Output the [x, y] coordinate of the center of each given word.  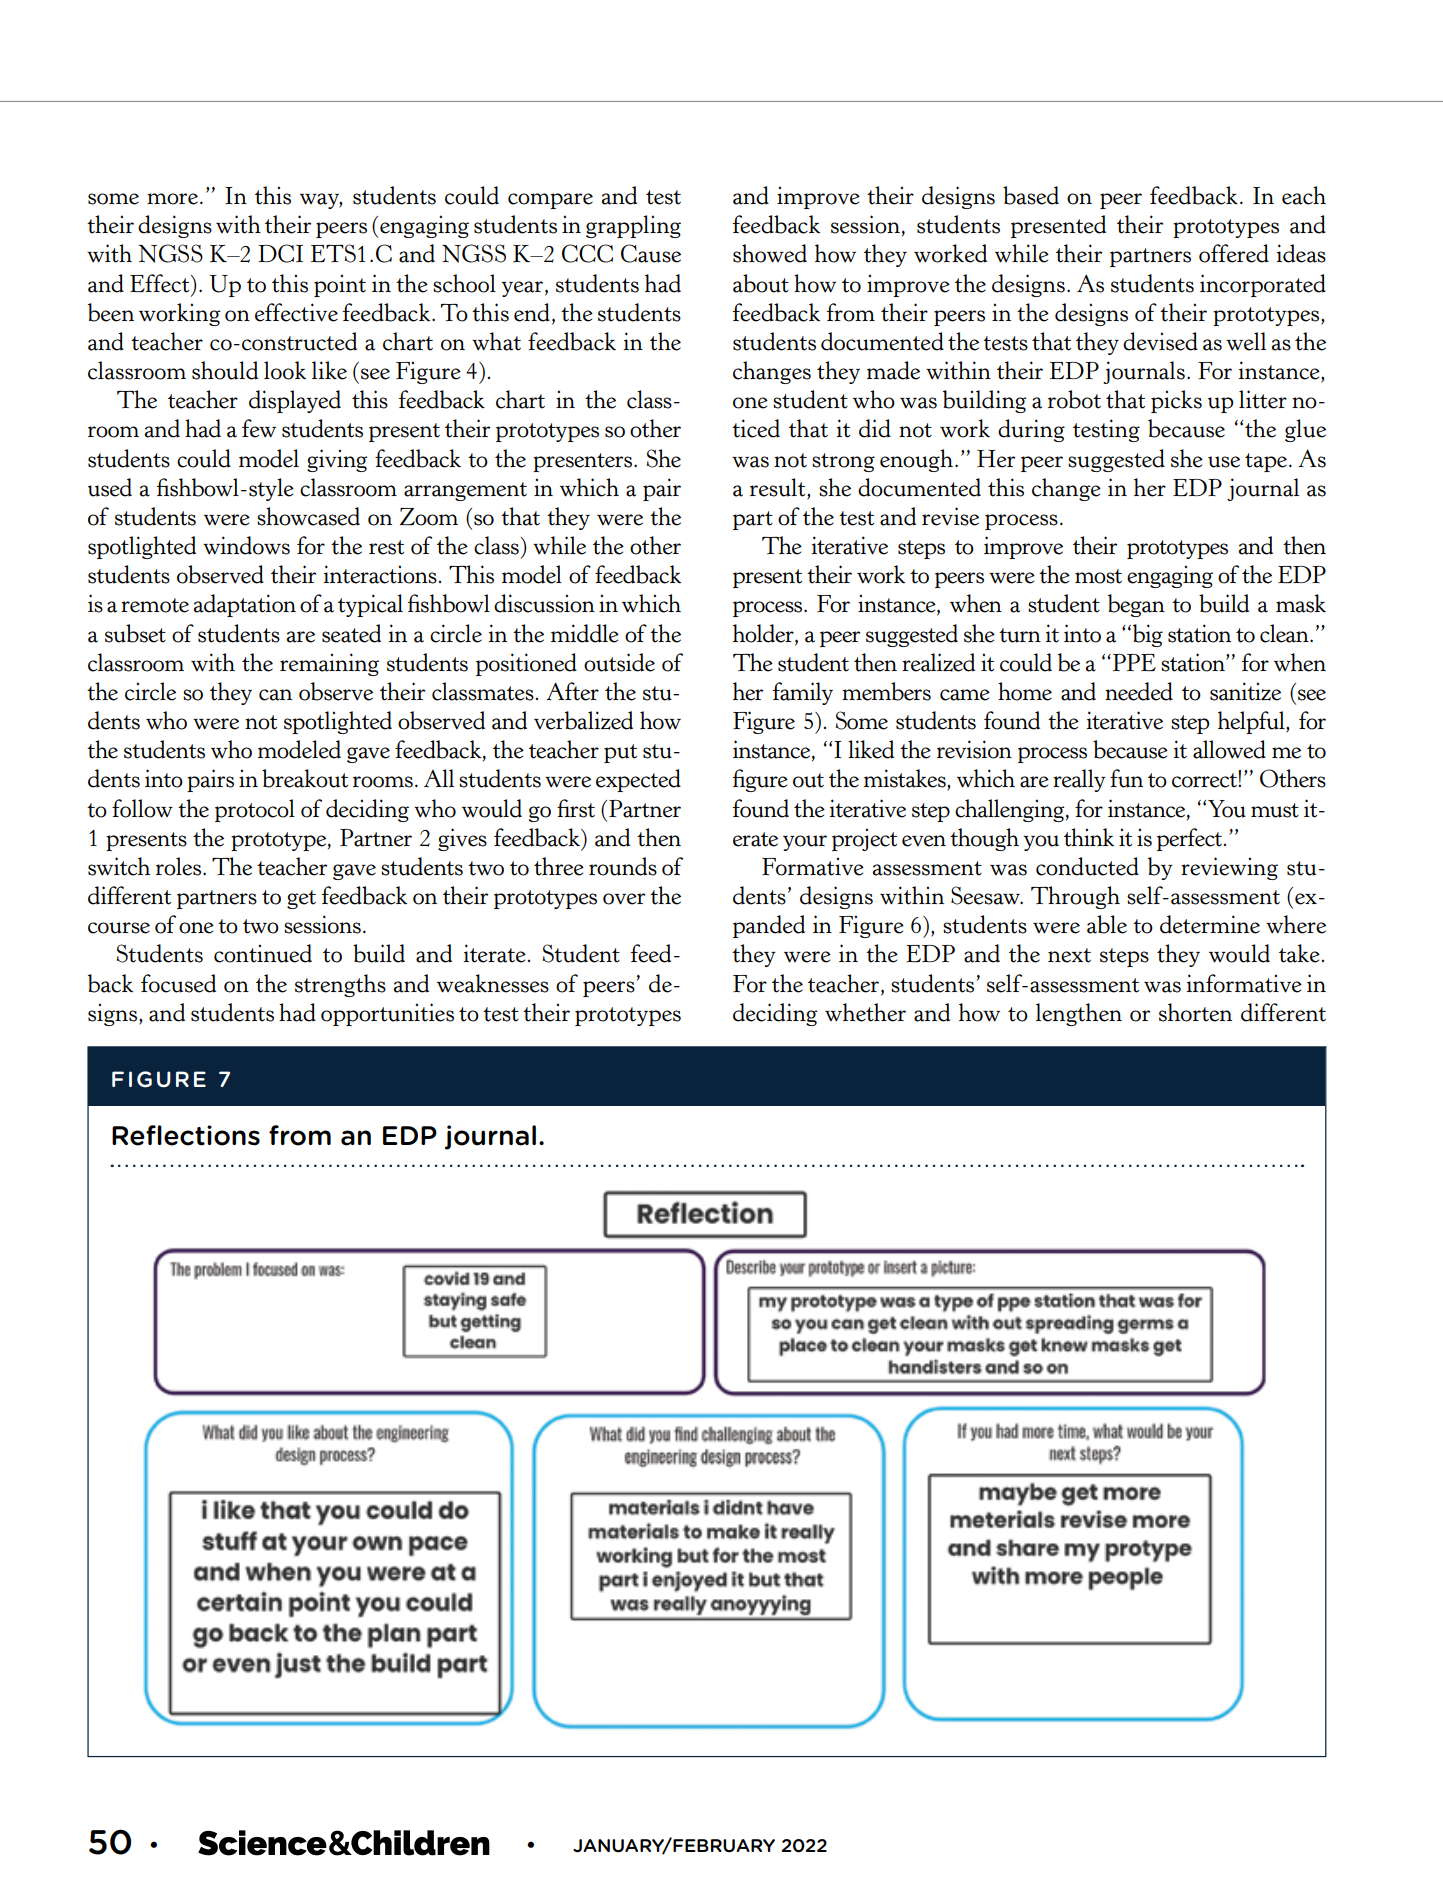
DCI [280, 253]
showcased [308, 516]
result [779, 488]
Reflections [186, 1135]
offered [1234, 253]
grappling [633, 226]
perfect [1189, 839]
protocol [255, 810]
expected [638, 780]
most [1098, 576]
